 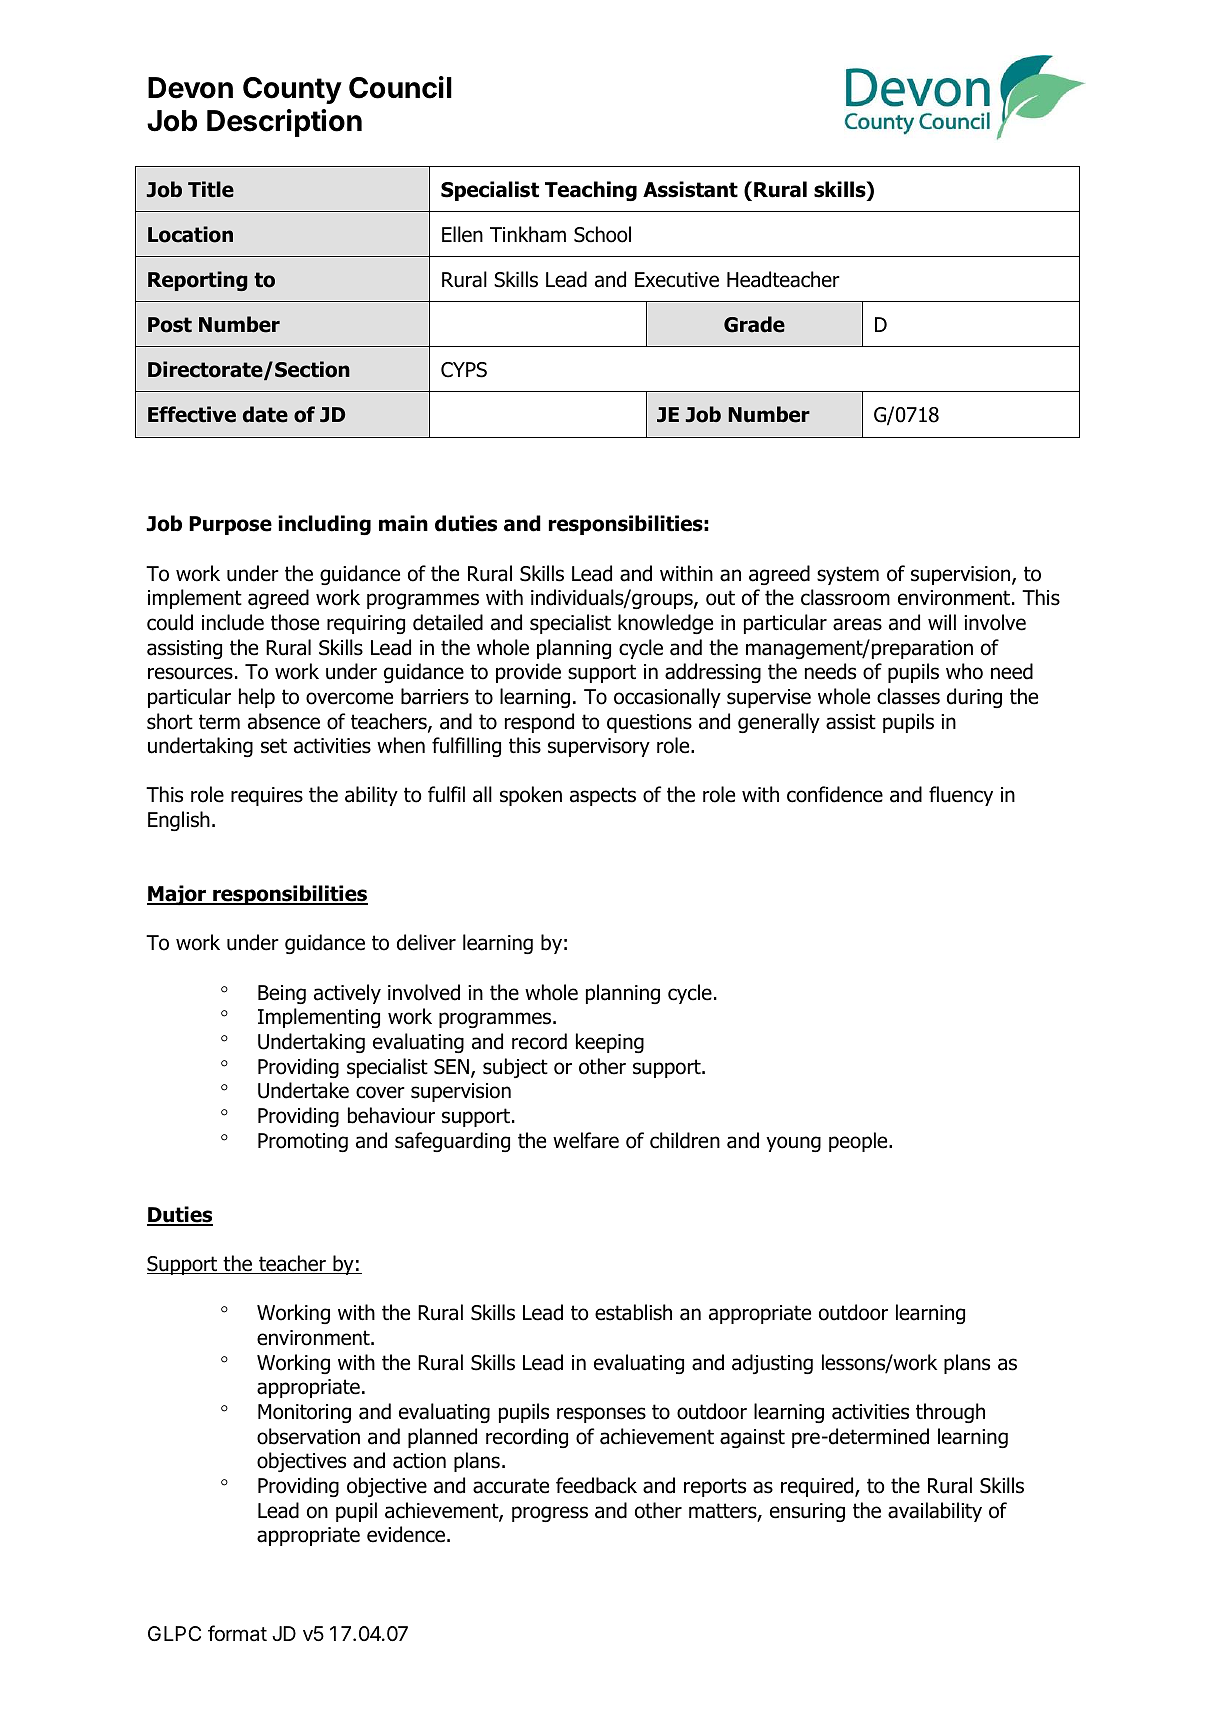 I want to click on Grade, so click(x=754, y=324).
